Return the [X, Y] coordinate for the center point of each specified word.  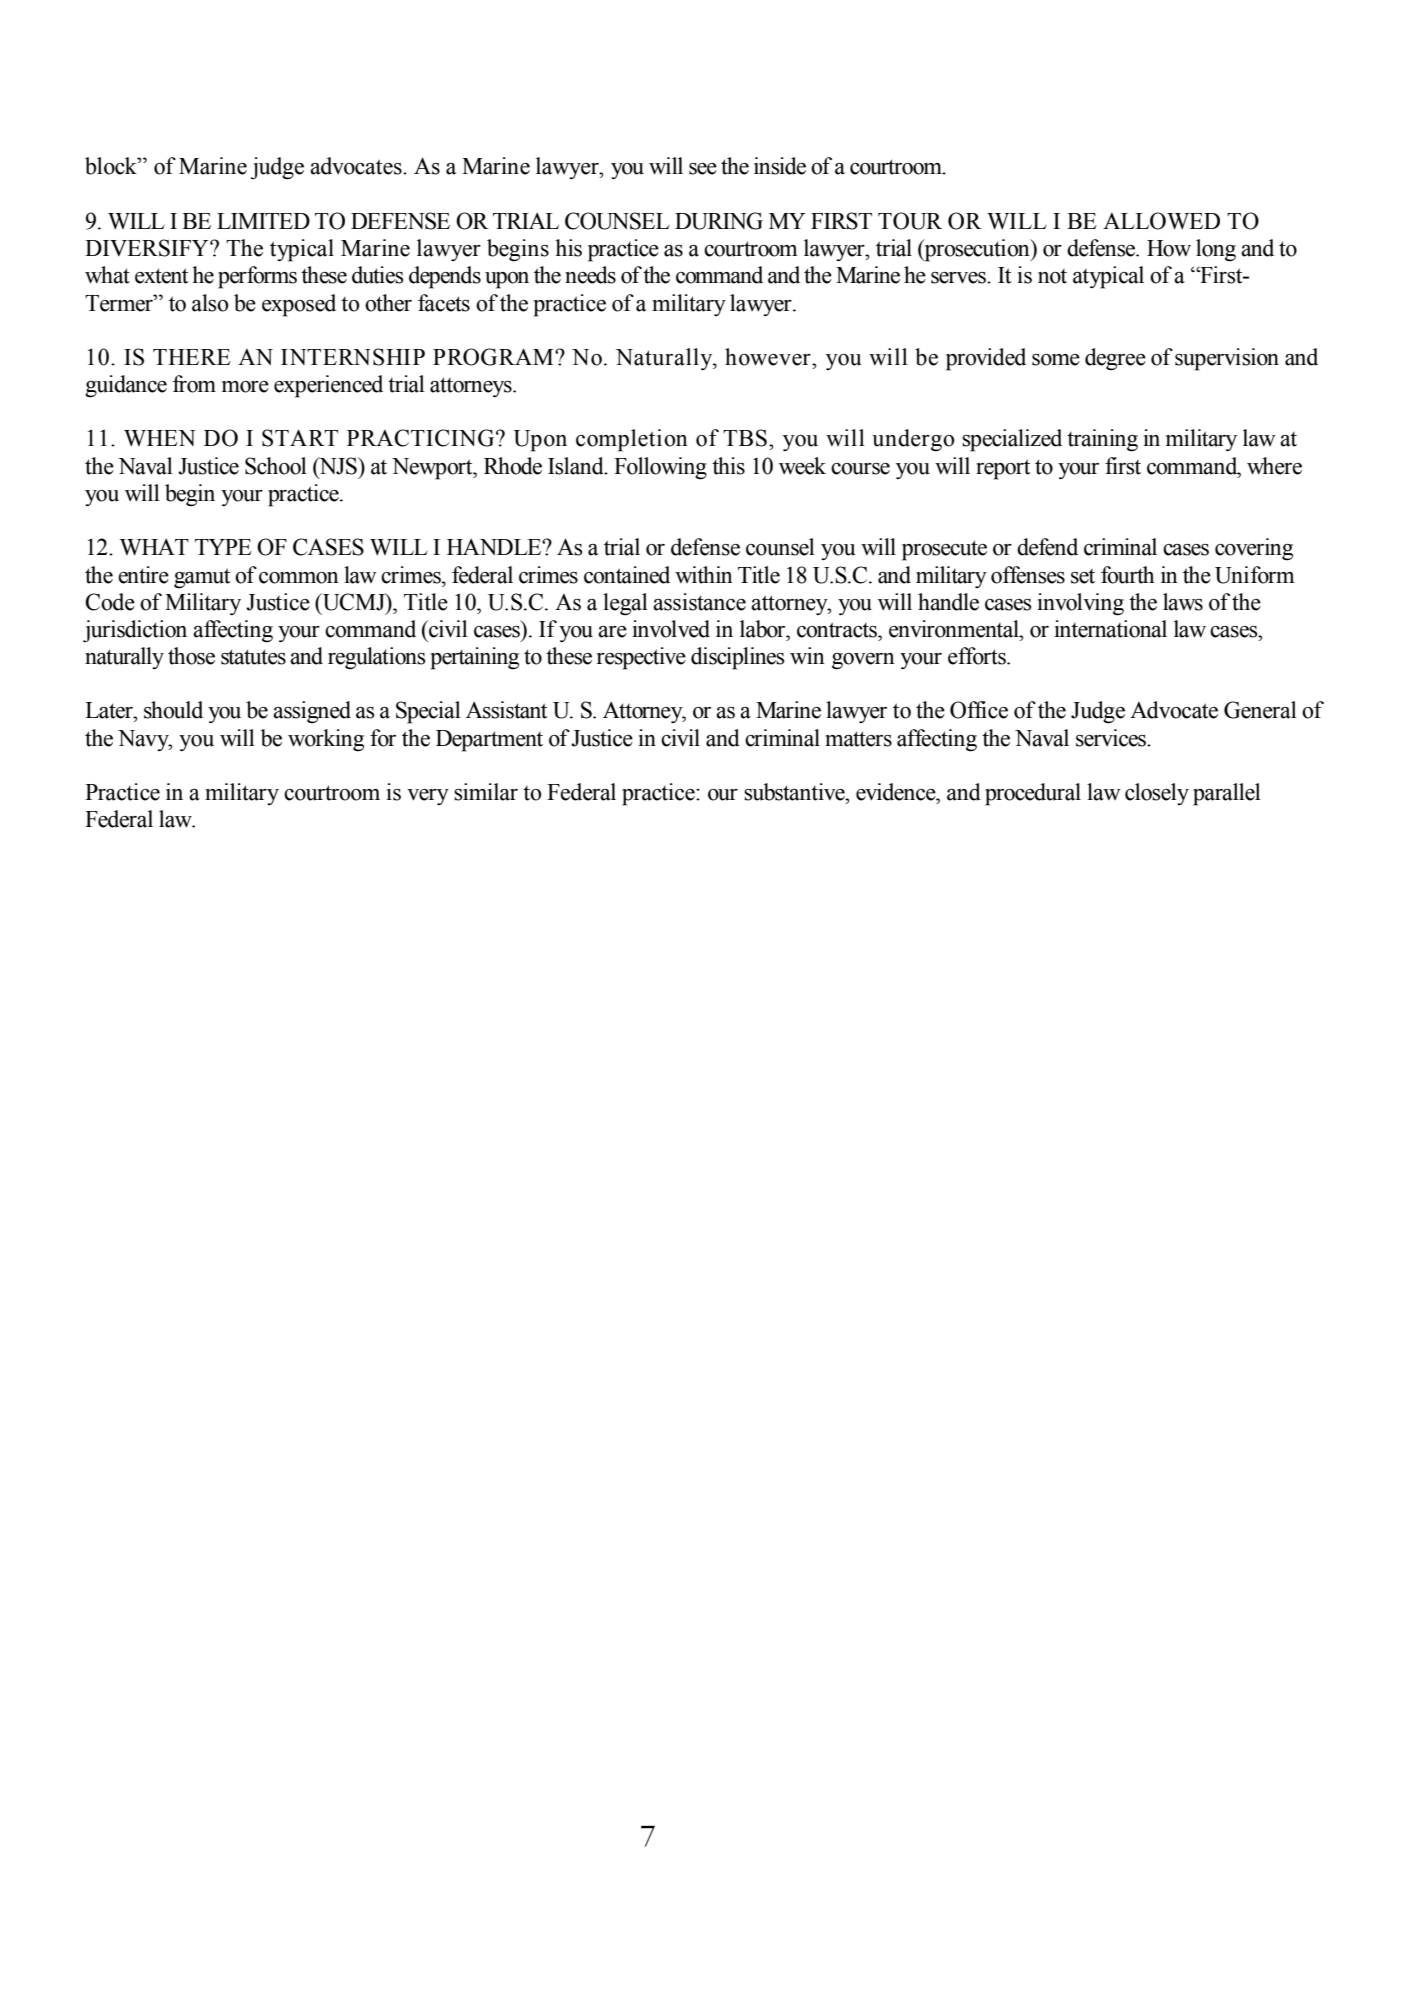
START [300, 438]
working [326, 740]
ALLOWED [1161, 221]
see [703, 169]
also [210, 303]
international [1110, 629]
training [1102, 440]
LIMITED [263, 221]
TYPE [223, 547]
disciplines [737, 658]
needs [590, 275]
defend [1047, 547]
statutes [253, 657]
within [704, 575]
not [1052, 276]
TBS [745, 438]
